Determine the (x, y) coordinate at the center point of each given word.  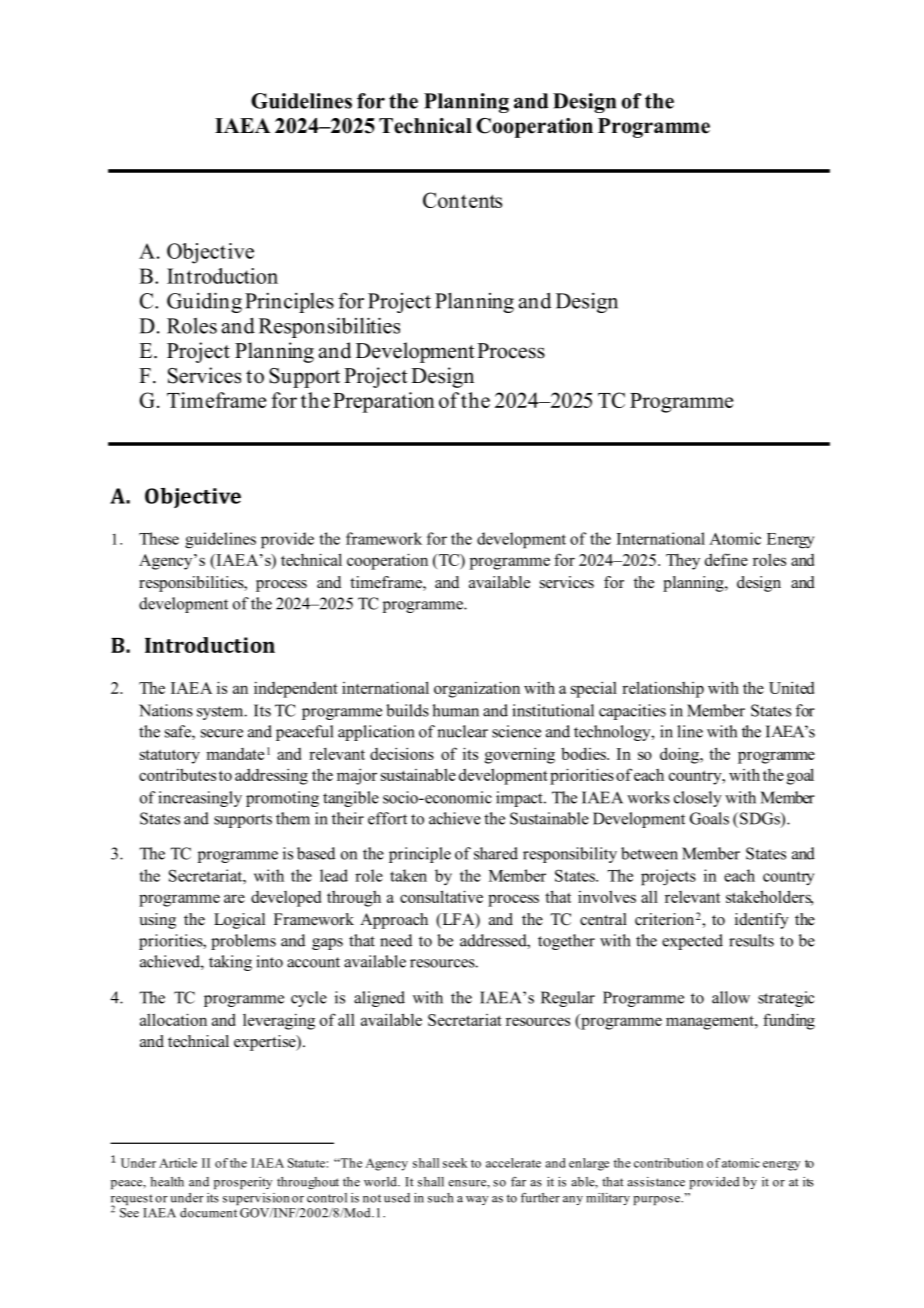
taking (230, 963)
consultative (441, 896)
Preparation (384, 402)
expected (692, 942)
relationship (663, 689)
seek (455, 1163)
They (683, 562)
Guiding (204, 302)
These (159, 538)
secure (222, 733)
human (455, 710)
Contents (462, 200)
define (726, 559)
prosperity (243, 1183)
